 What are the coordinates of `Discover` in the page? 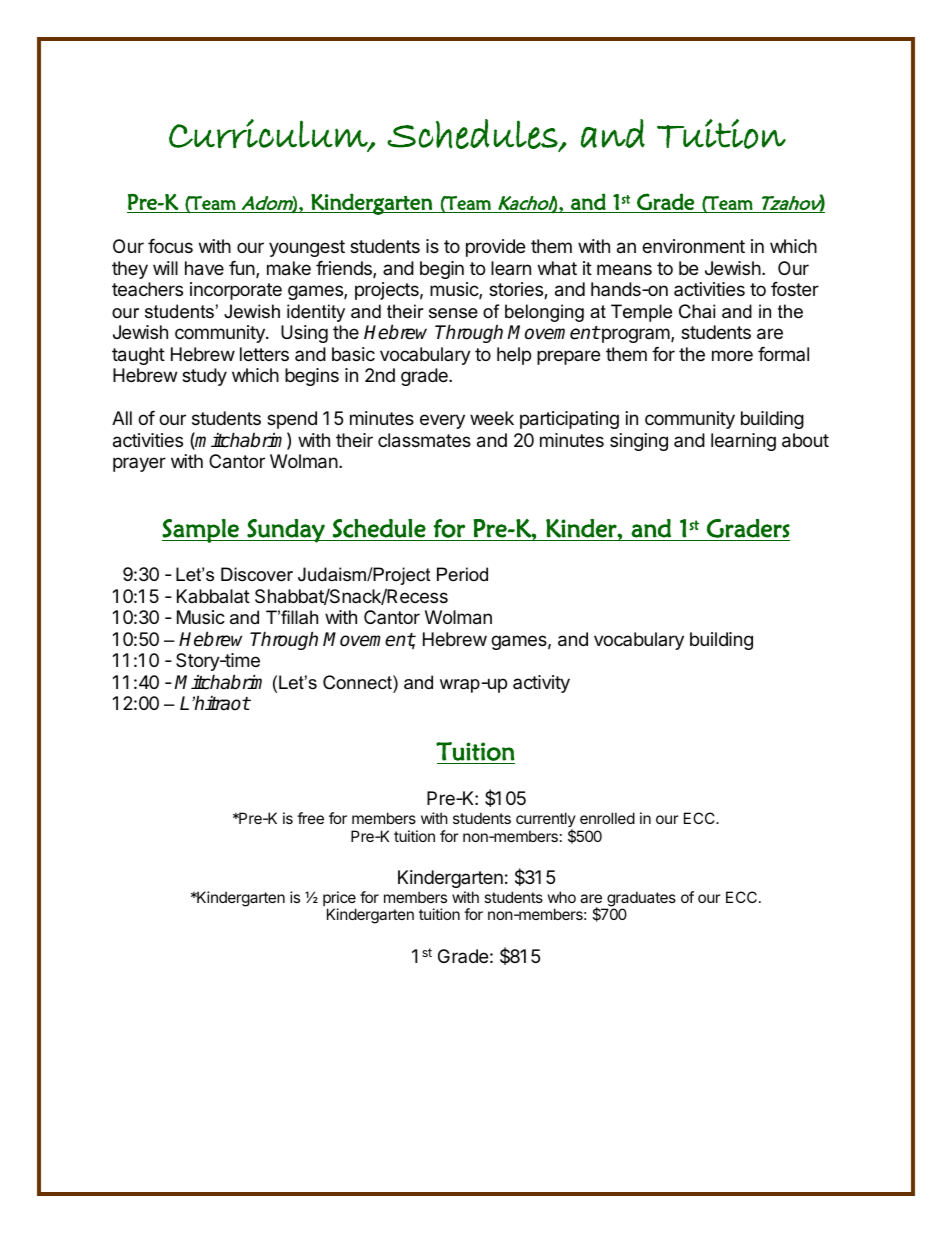 It's located at (257, 574).
